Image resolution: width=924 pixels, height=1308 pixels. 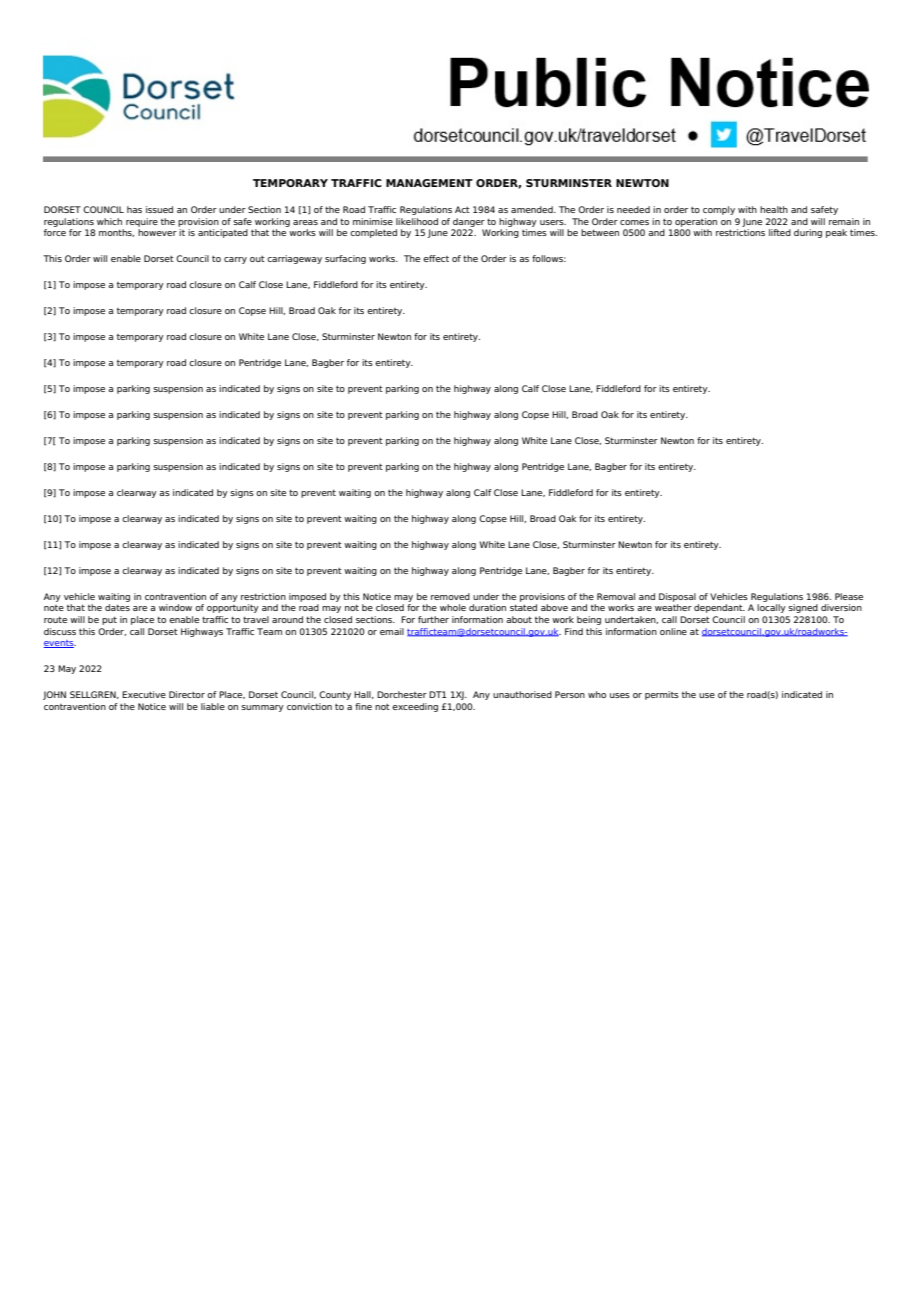 What do you see at coordinates (450, 596) in the image?
I see `removed` at bounding box center [450, 596].
